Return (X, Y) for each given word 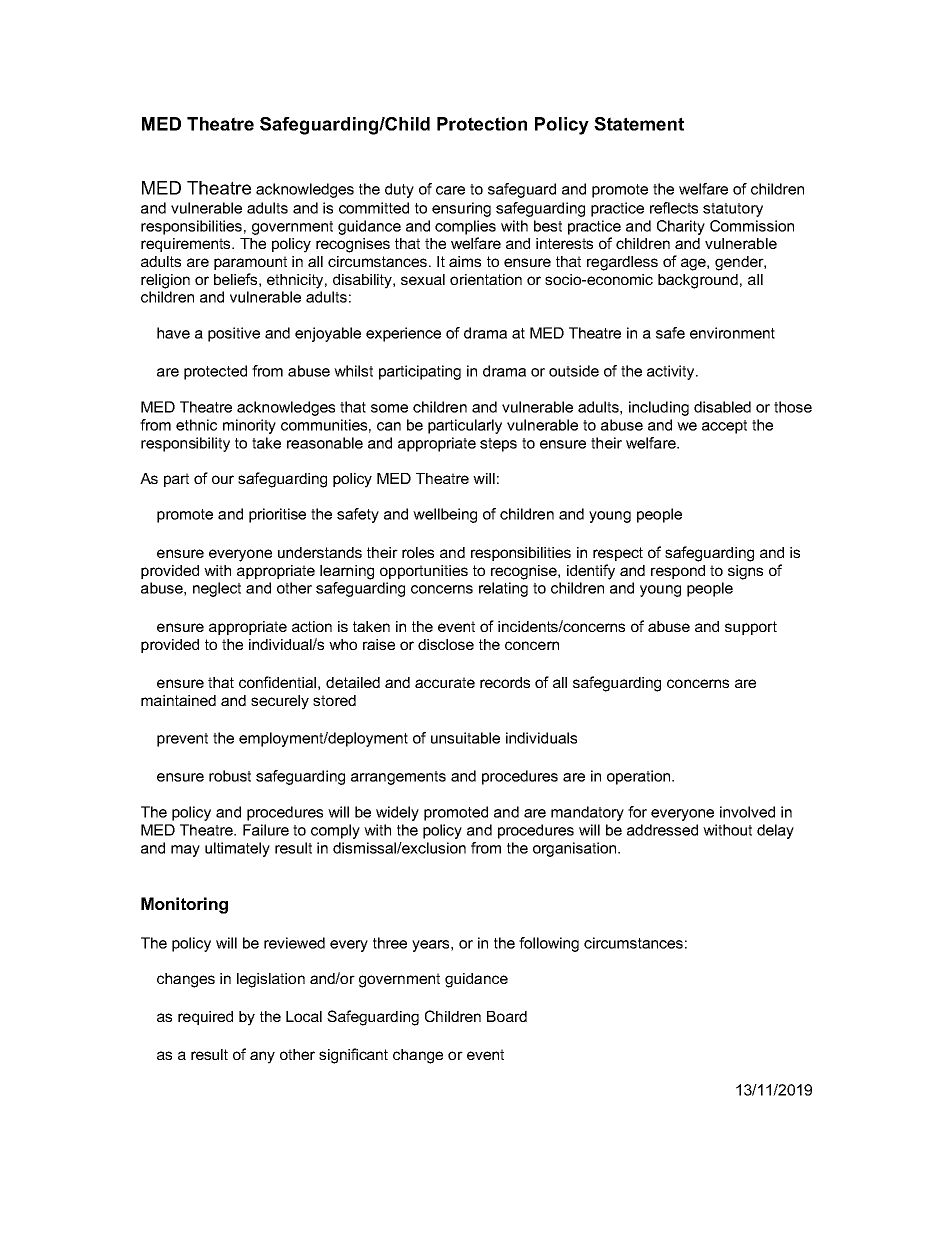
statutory (733, 210)
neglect (217, 589)
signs (745, 572)
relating (503, 589)
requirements (187, 245)
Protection (482, 124)
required (205, 1018)
